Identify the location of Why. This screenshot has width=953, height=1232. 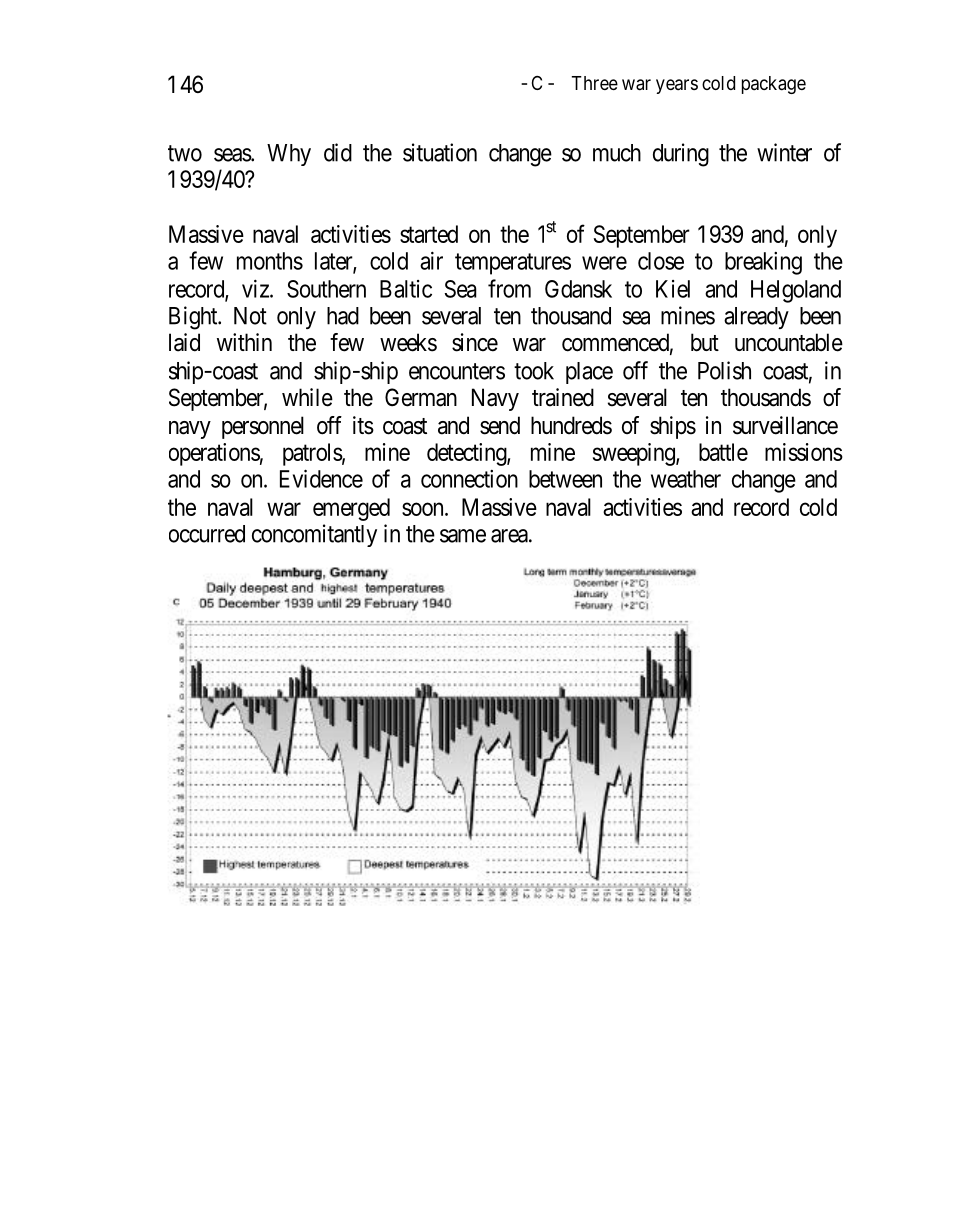
(289, 155).
